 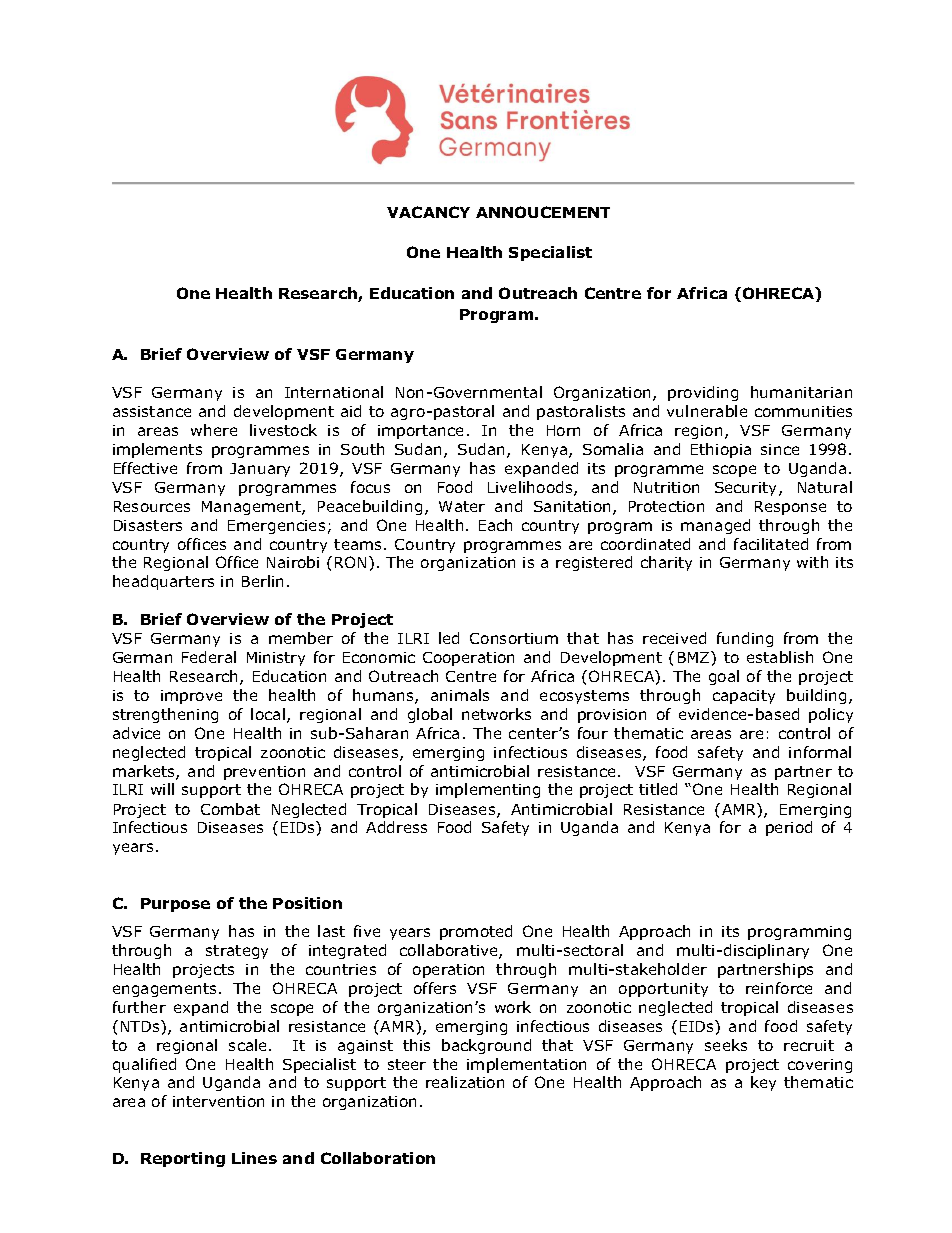 I want to click on key, so click(x=763, y=1083).
